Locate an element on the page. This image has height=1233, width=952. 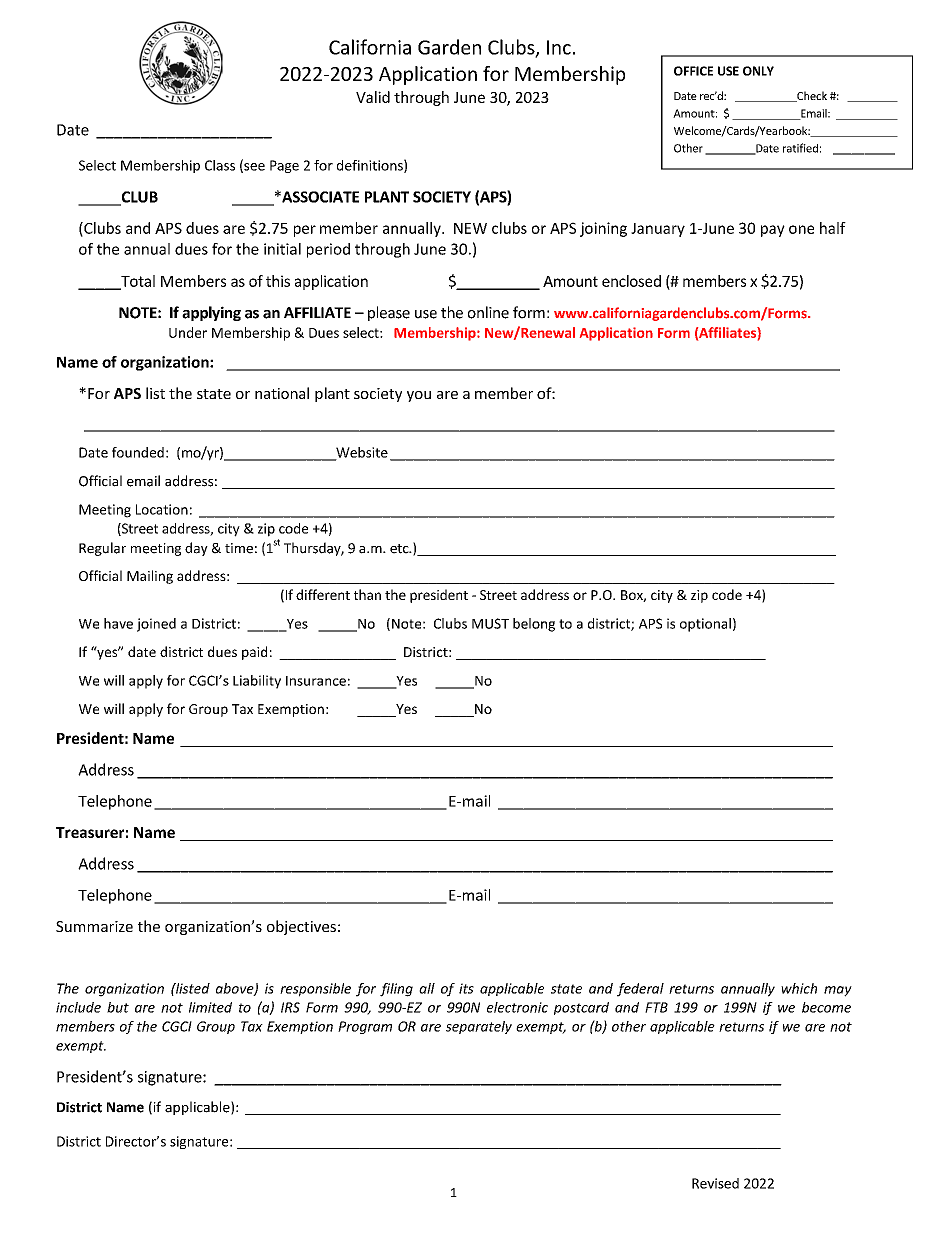
Under is located at coordinates (188, 332).
